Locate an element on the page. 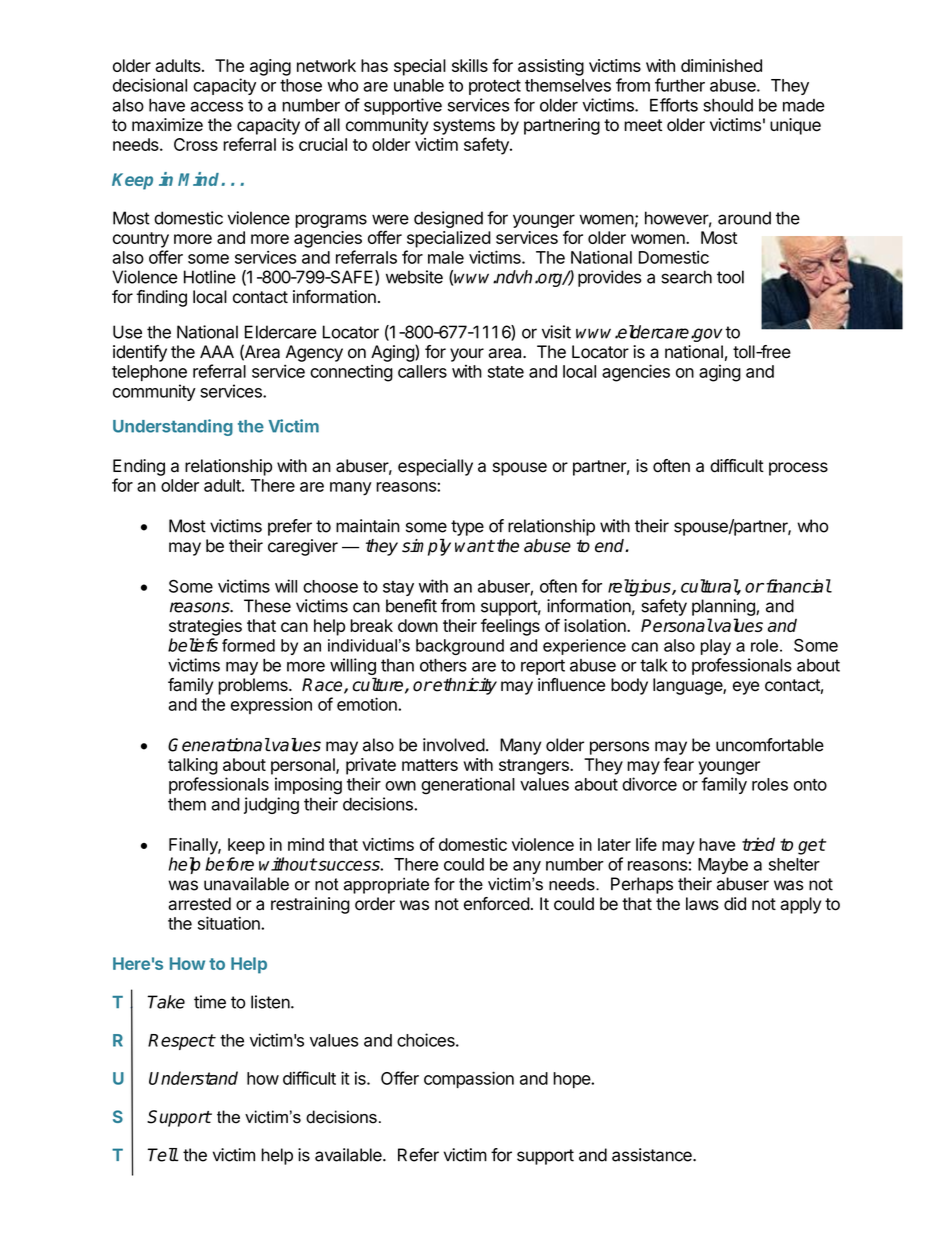 This page has height=1233, width=952. should is located at coordinates (728, 105).
